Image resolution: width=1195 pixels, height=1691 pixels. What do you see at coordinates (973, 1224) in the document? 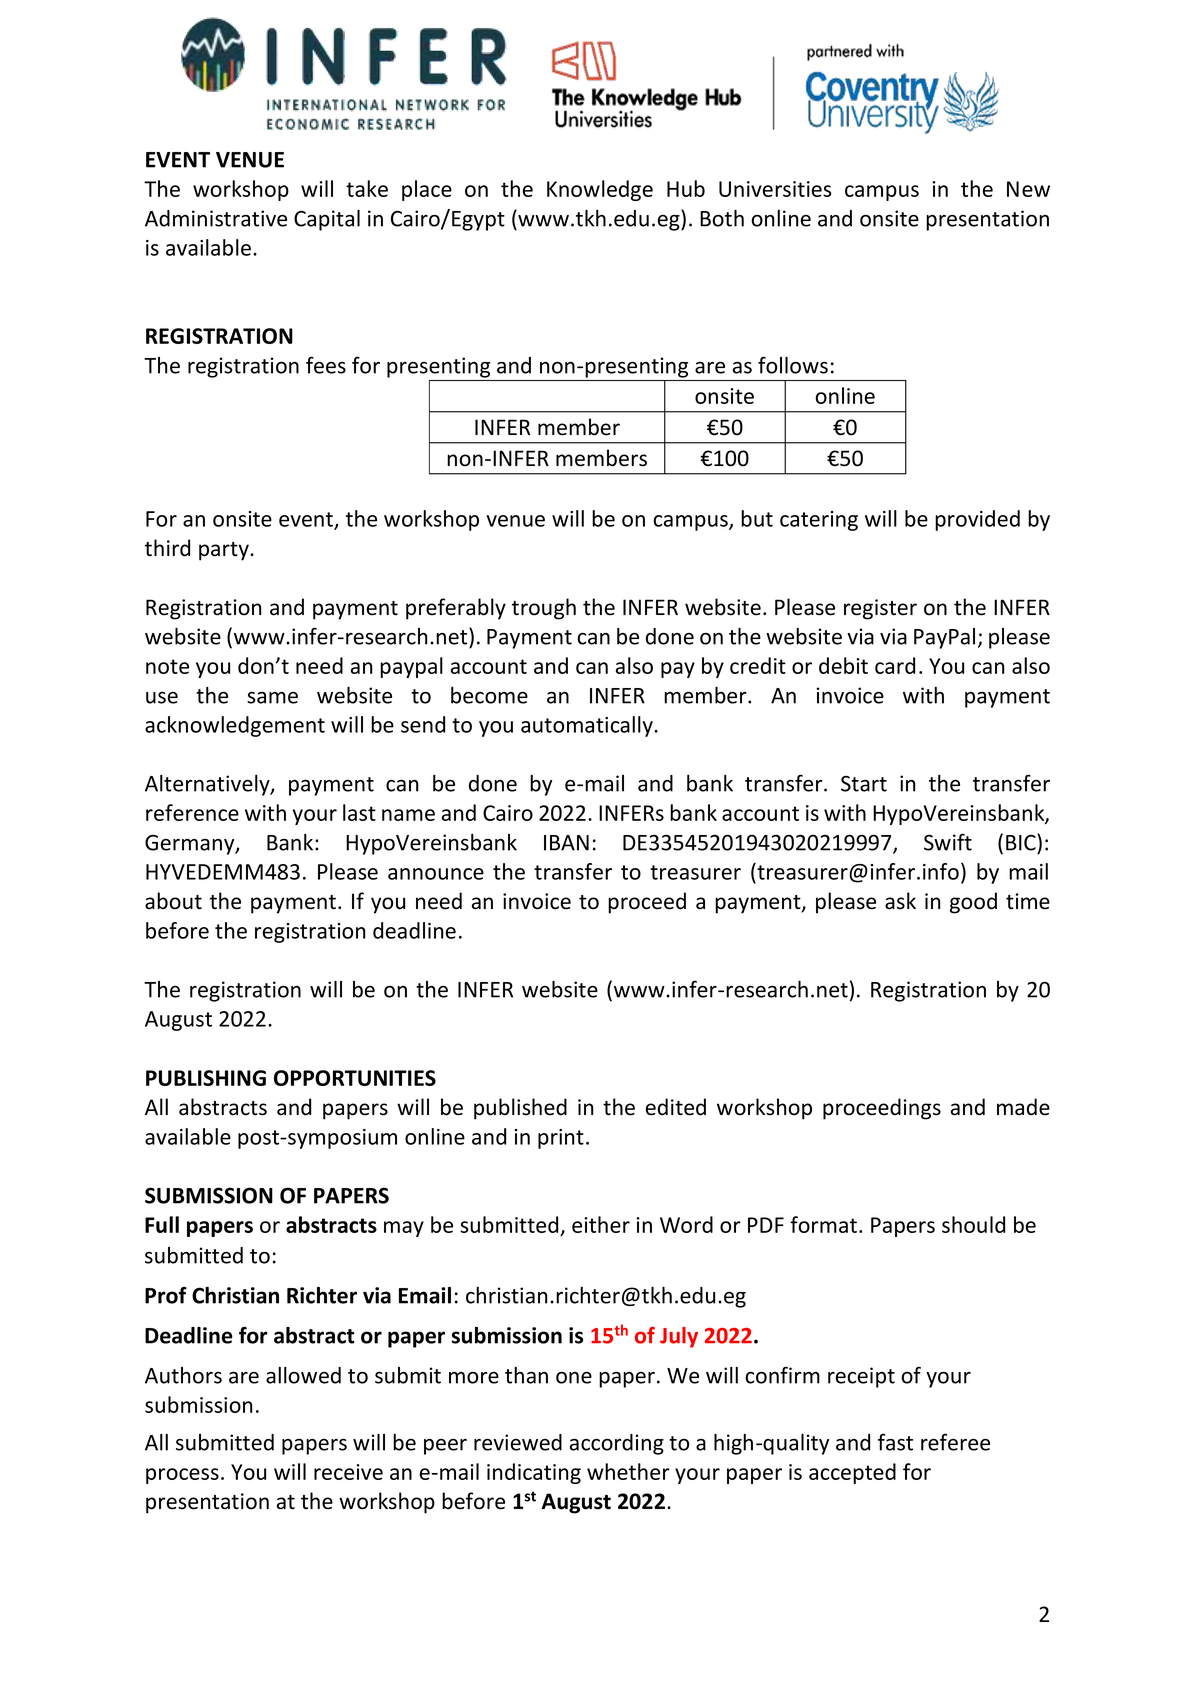
I see `should` at bounding box center [973, 1224].
